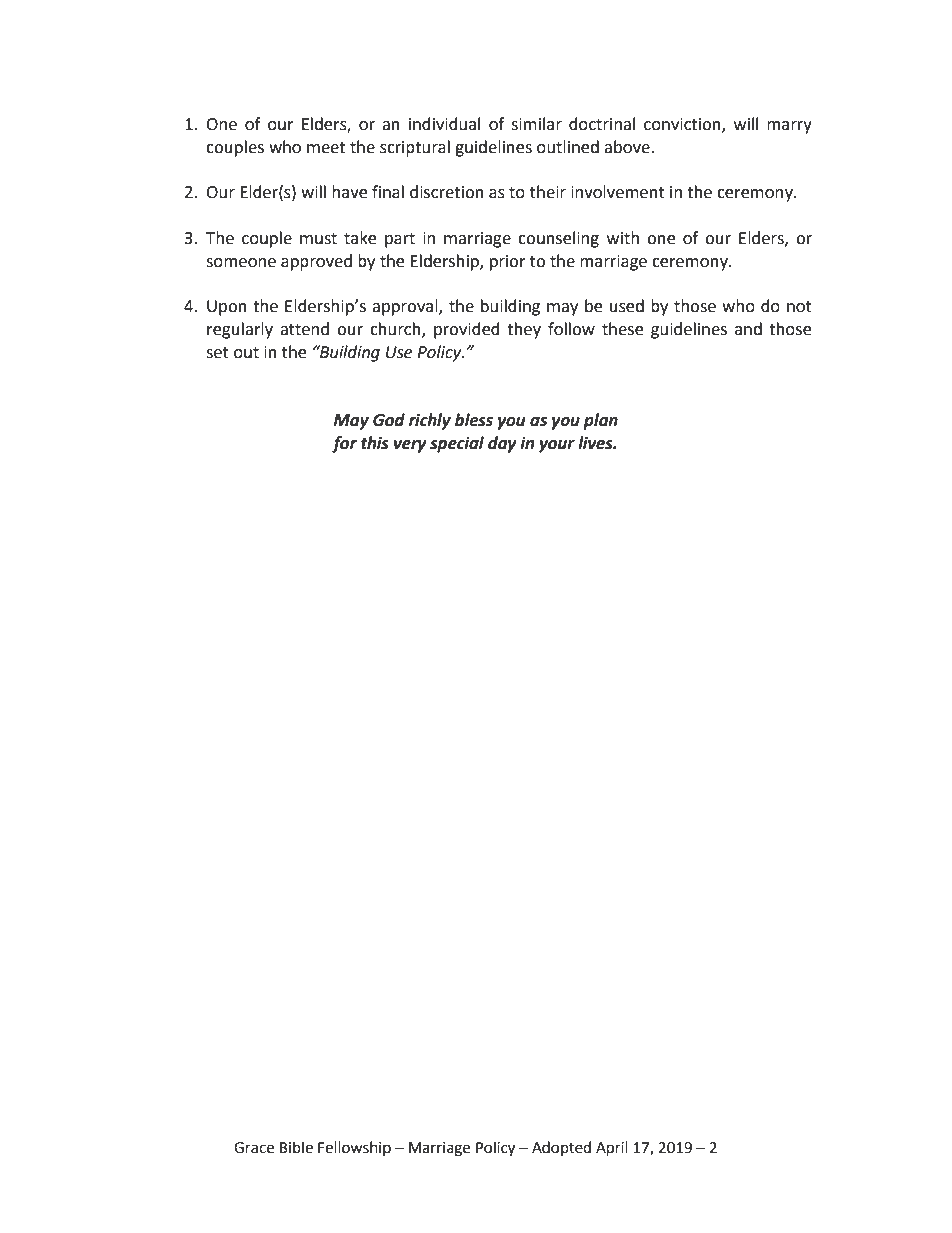 This screenshot has width=952, height=1233. I want to click on Adopted, so click(561, 1148).
